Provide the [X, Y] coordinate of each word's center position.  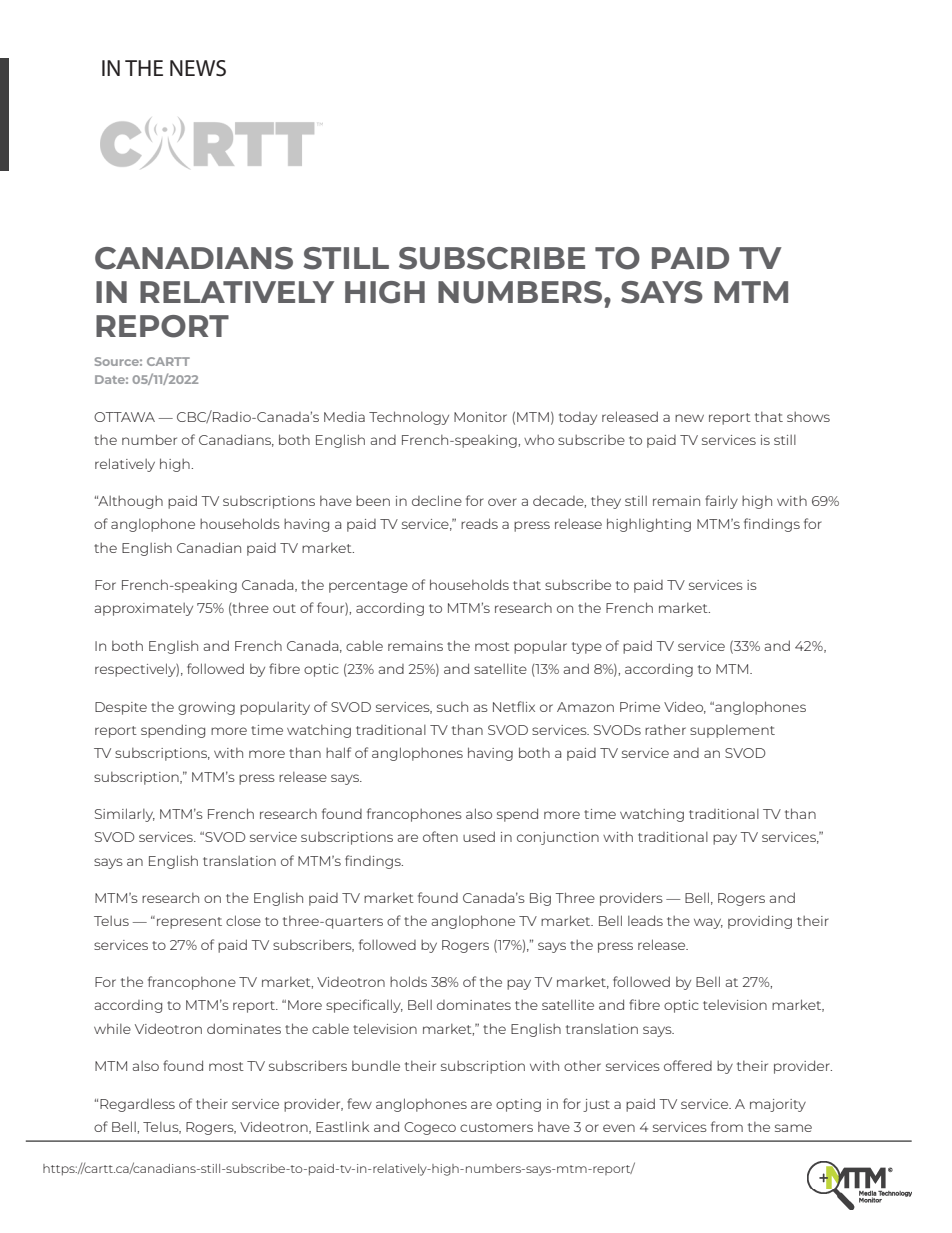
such [452, 707]
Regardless [137, 1105]
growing [206, 708]
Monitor [480, 417]
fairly [721, 502]
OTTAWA [124, 417]
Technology [409, 418]
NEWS [198, 68]
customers [496, 1127]
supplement [732, 731]
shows [808, 417]
